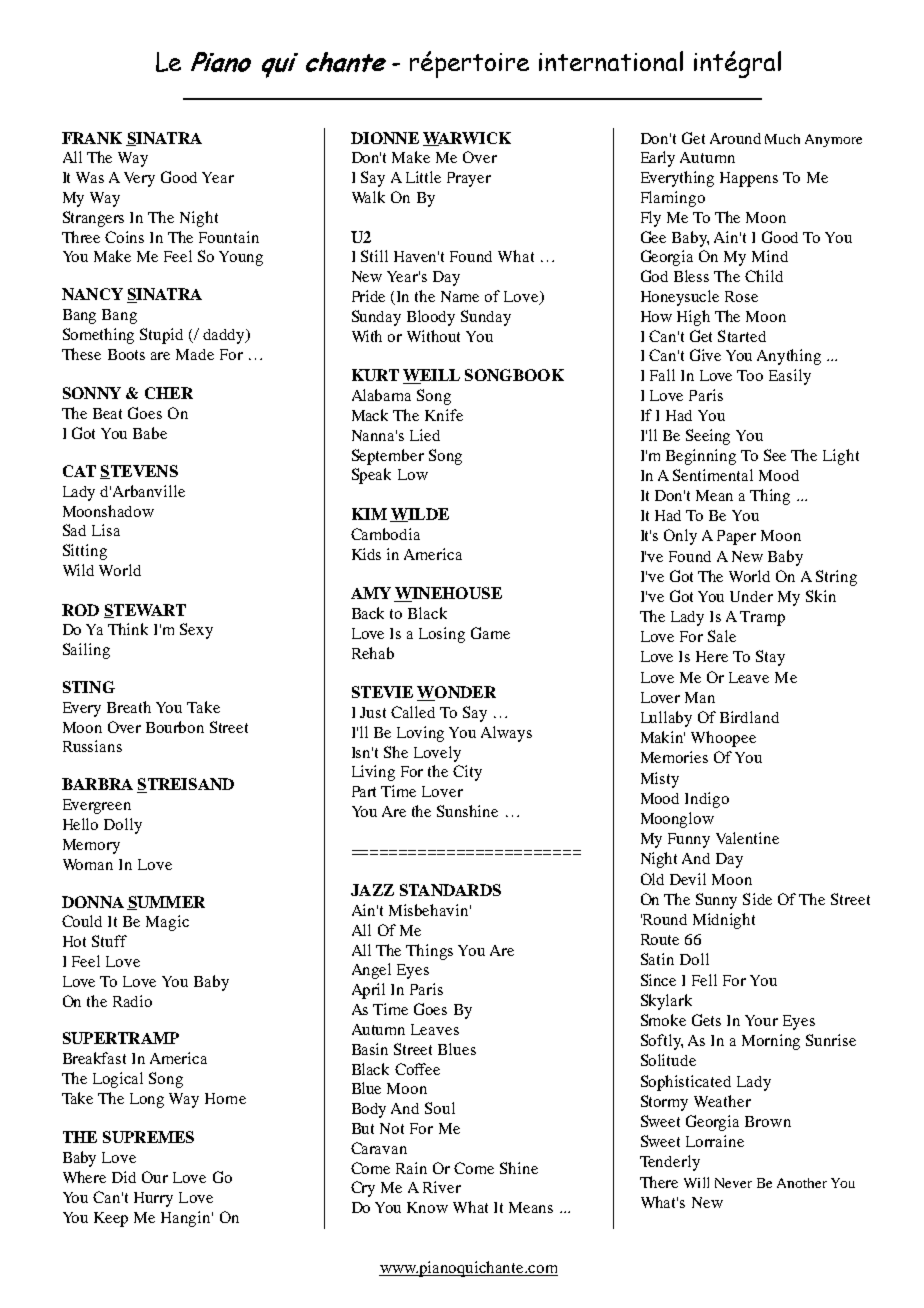 The height and width of the screenshot is (1308, 924). Describe the element at coordinates (153, 1199) in the screenshot. I see `Hurry` at that location.
